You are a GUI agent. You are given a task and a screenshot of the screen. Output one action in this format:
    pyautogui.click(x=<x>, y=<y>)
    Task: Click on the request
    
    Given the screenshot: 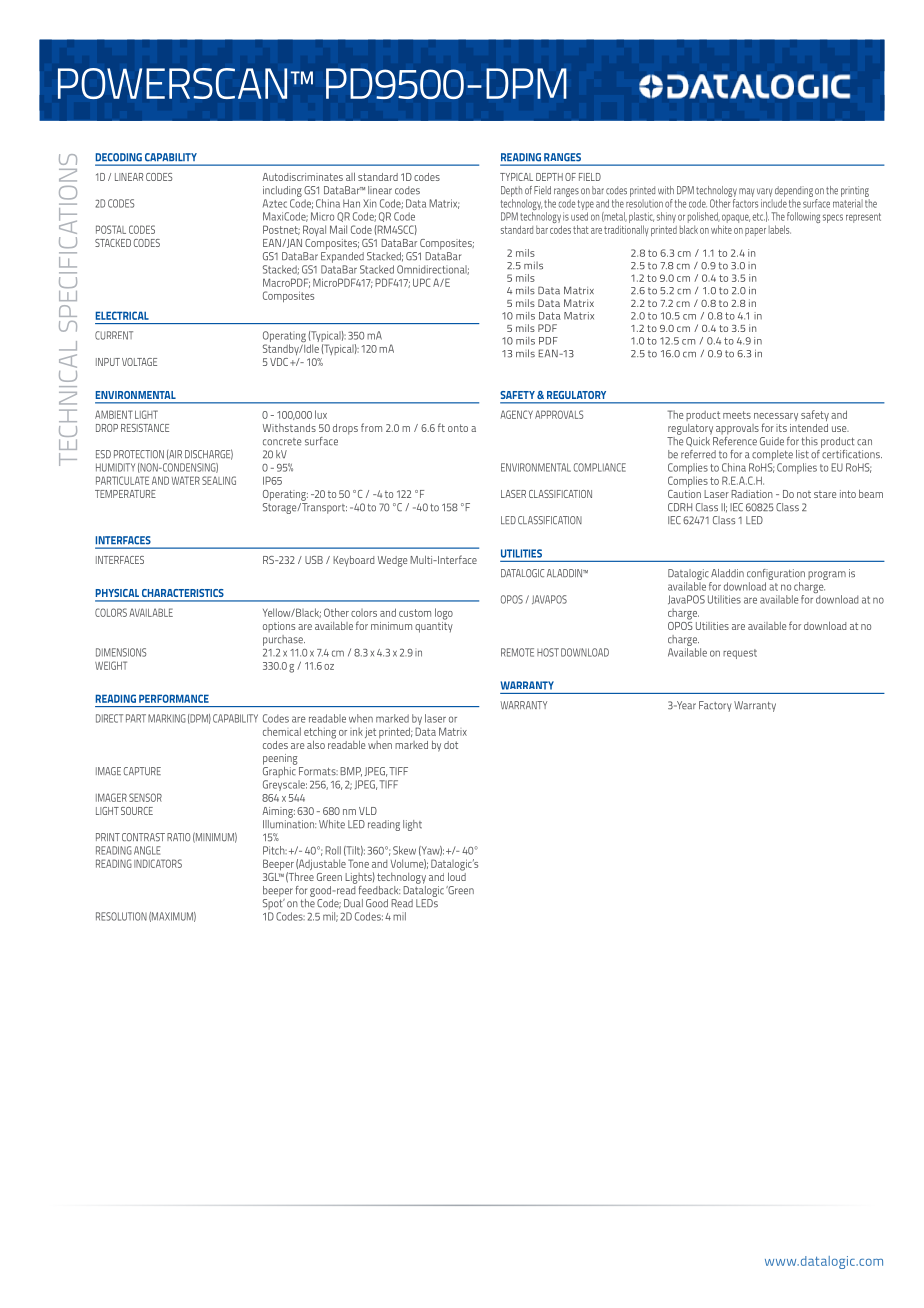 What is the action you would take?
    pyautogui.click(x=740, y=654)
